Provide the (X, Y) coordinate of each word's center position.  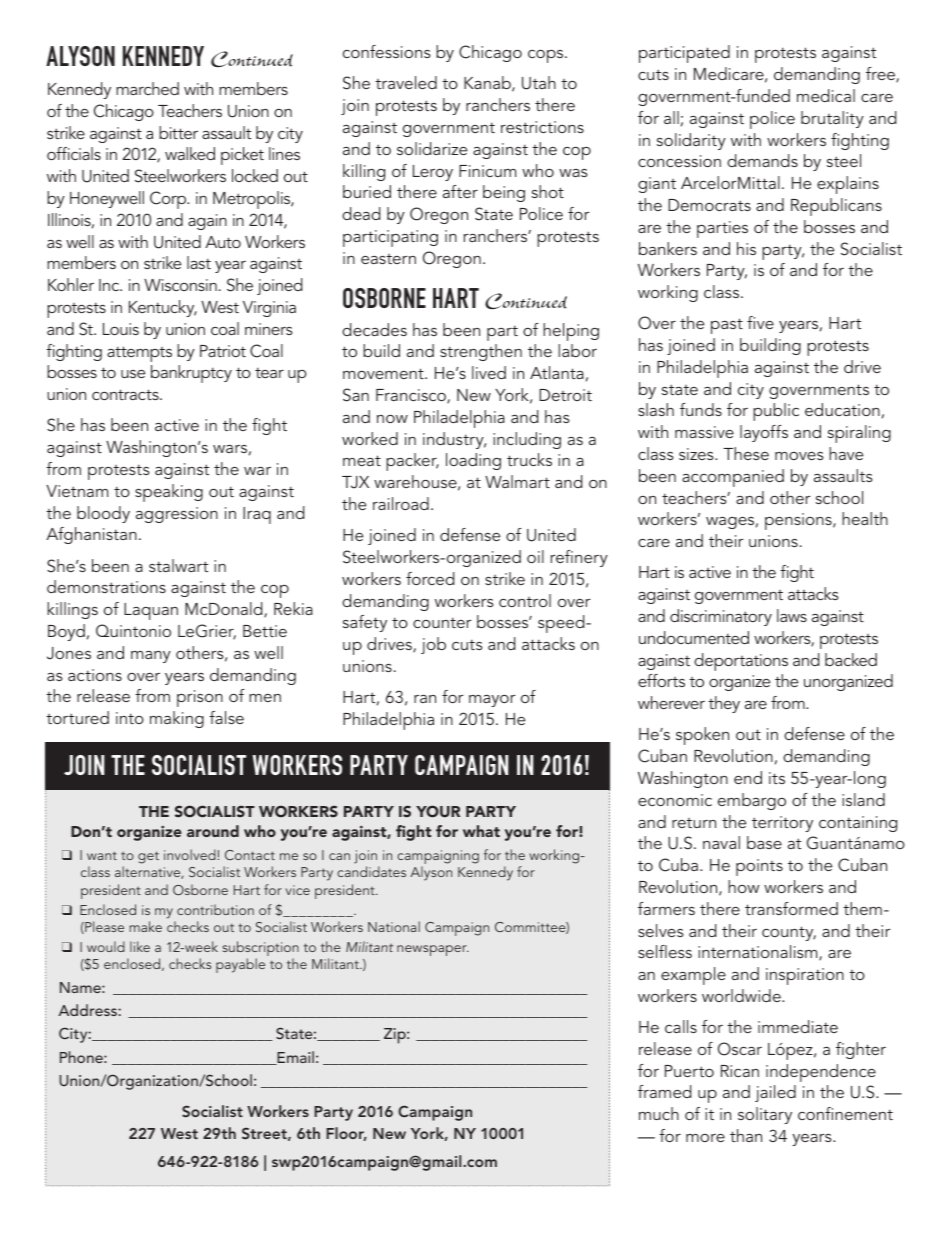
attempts (139, 354)
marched (147, 88)
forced (430, 578)
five (760, 322)
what (481, 831)
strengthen (481, 352)
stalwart (178, 565)
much (659, 1113)
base (764, 842)
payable (240, 965)
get (148, 857)
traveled (406, 82)
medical (826, 95)
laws (792, 615)
